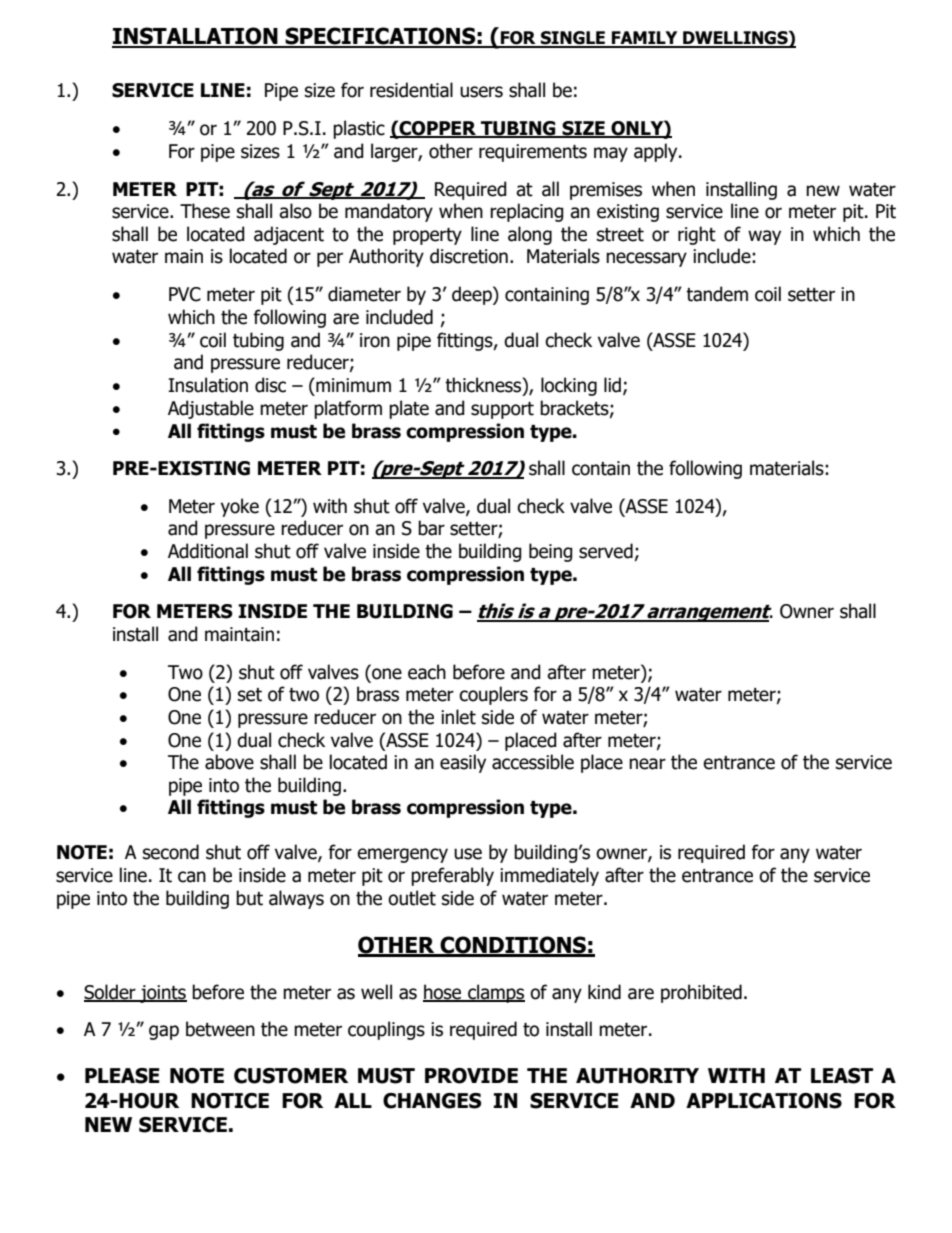 This screenshot has height=1233, width=952. What do you see at coordinates (481, 92) in the screenshot?
I see `users` at bounding box center [481, 92].
